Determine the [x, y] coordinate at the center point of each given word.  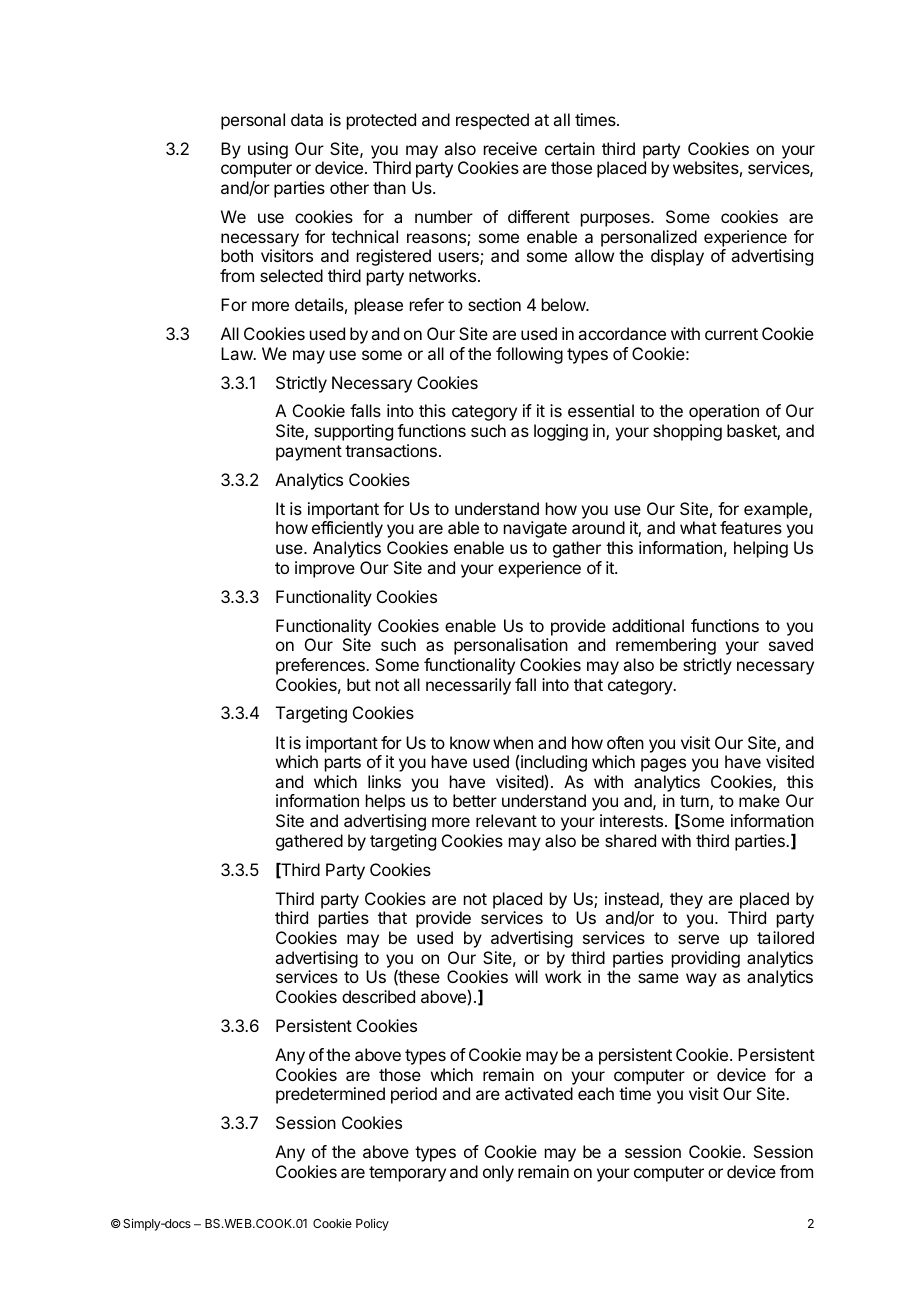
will [526, 976]
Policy [372, 1224]
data [307, 119]
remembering [666, 646]
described [378, 996]
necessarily [468, 686]
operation [724, 412]
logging [561, 432]
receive [510, 148]
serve [698, 939]
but [359, 684]
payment [309, 453]
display [677, 257]
